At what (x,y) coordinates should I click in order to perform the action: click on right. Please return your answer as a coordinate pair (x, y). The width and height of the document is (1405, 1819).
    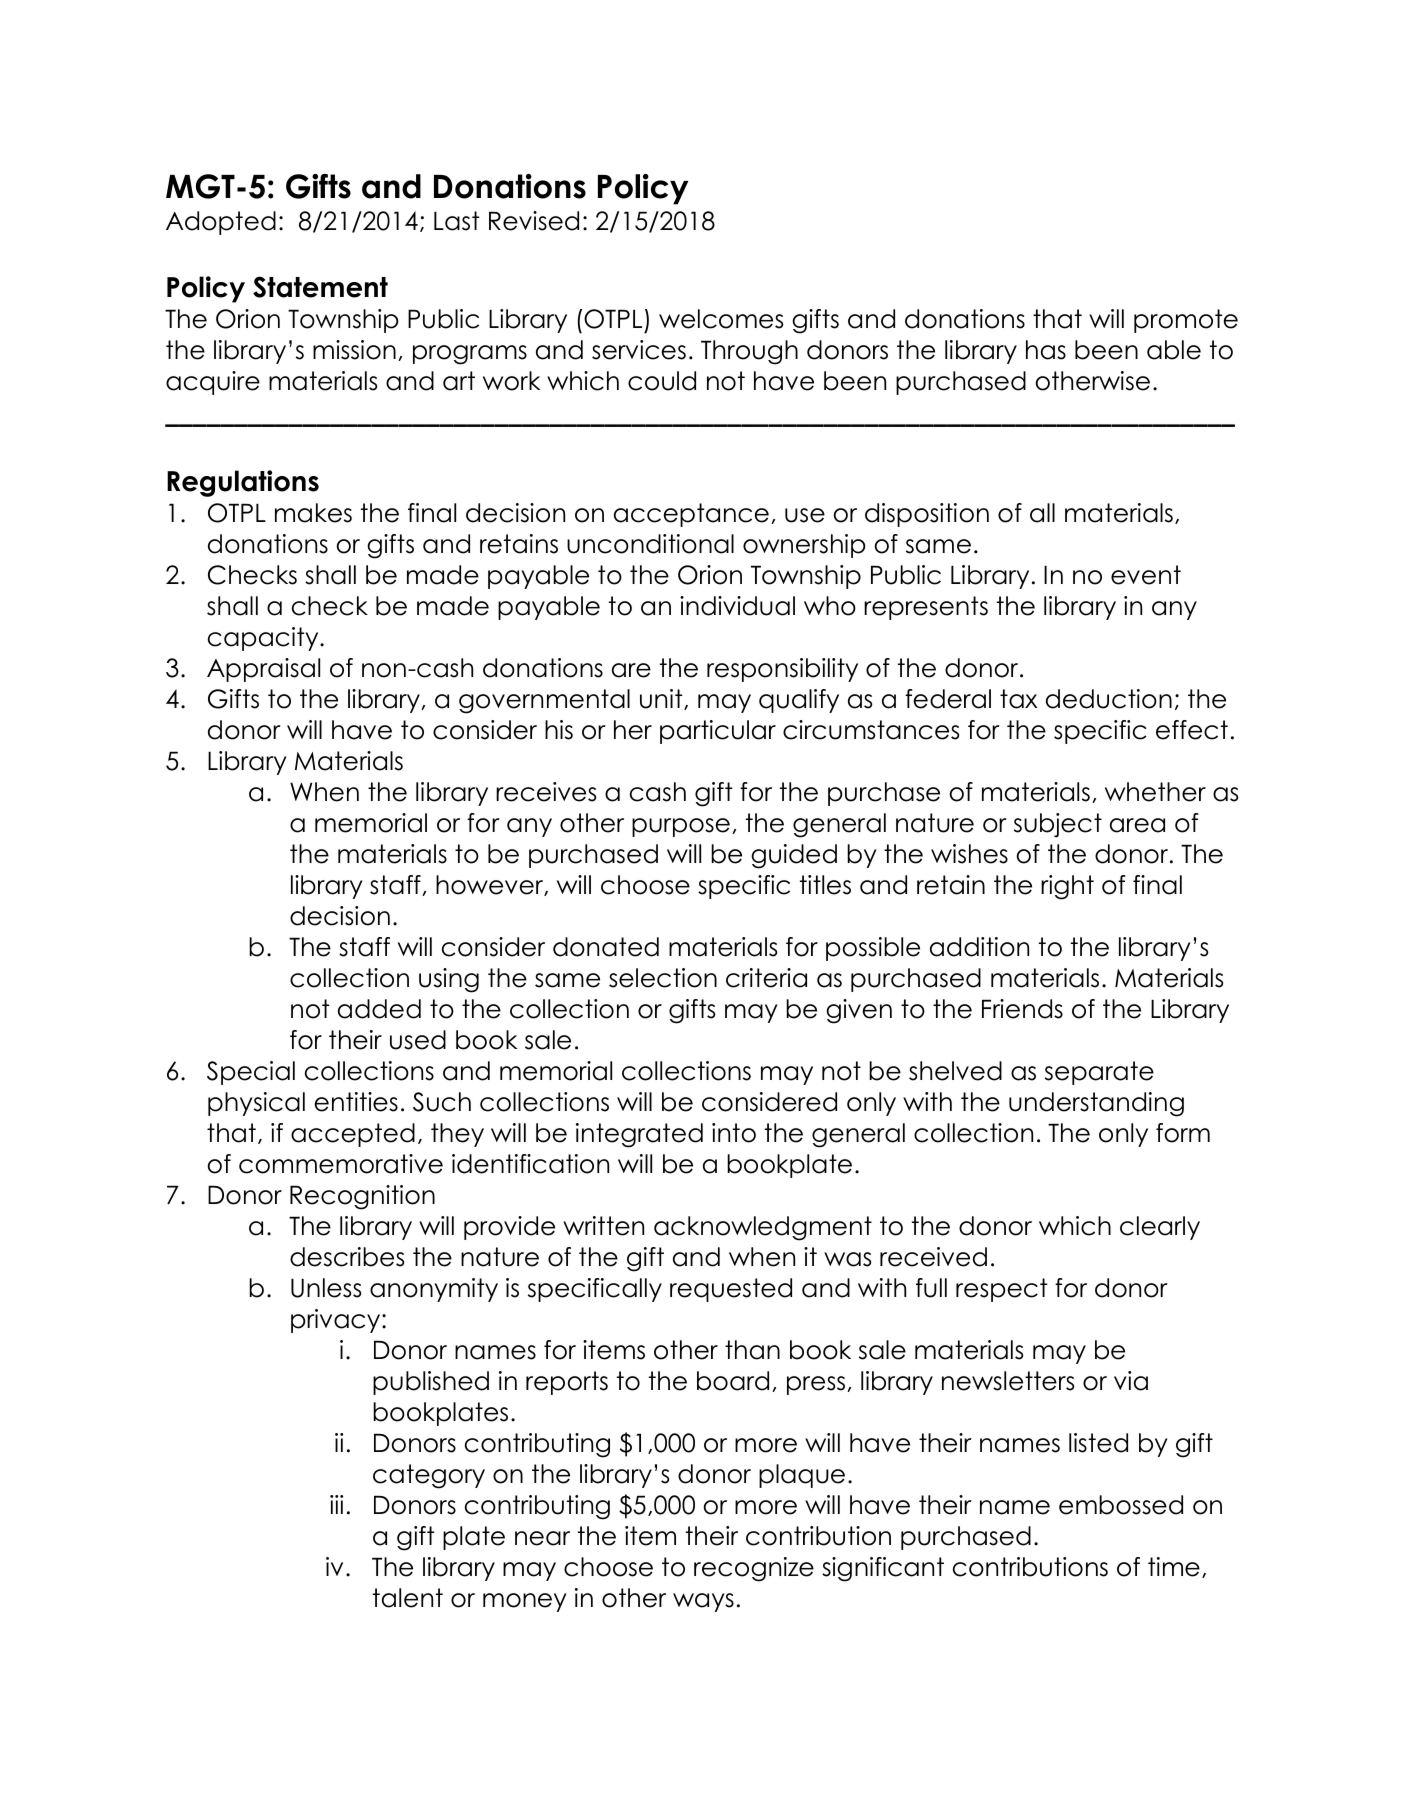
    Looking at the image, I should click on (1067, 887).
